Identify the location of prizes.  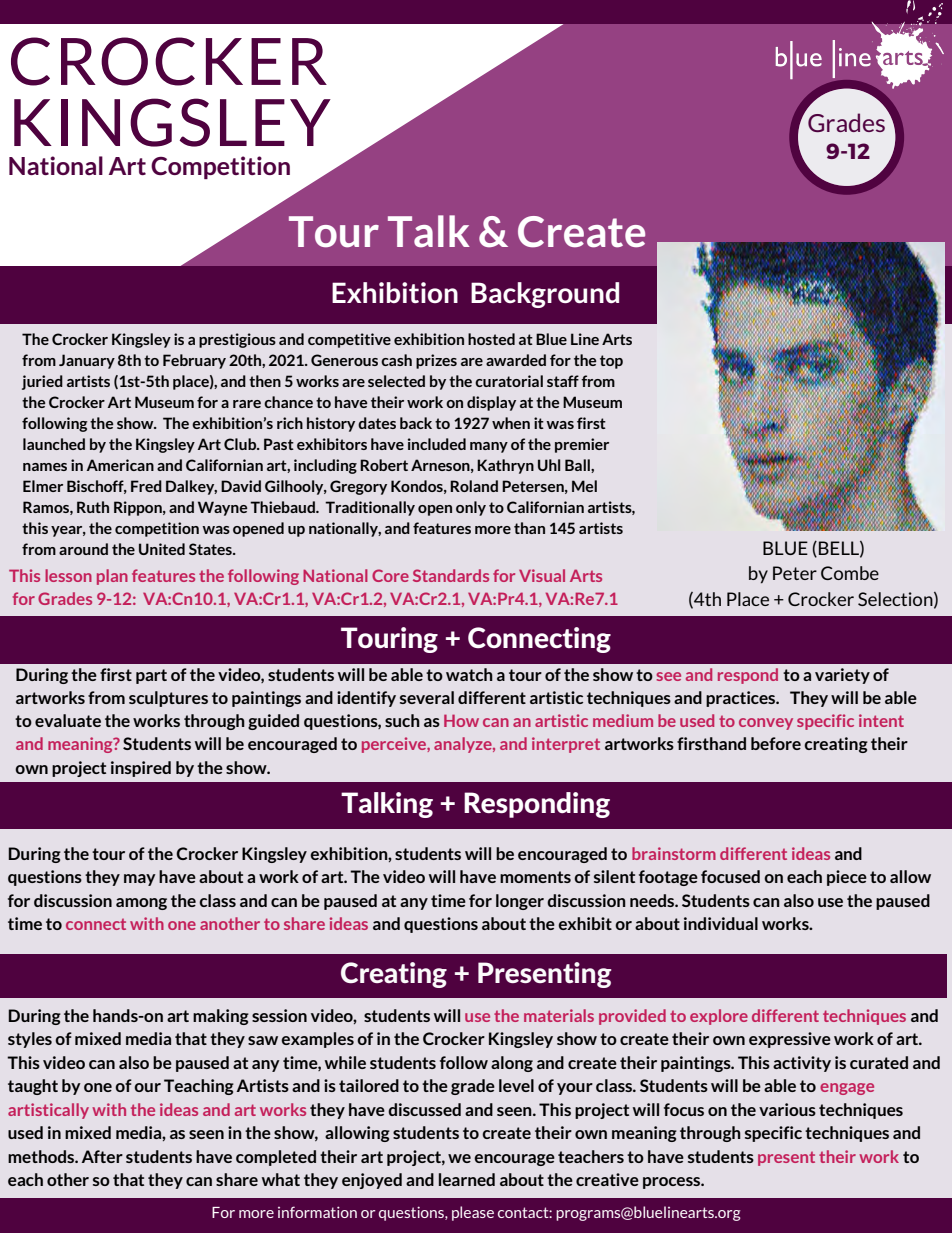
(436, 361).
